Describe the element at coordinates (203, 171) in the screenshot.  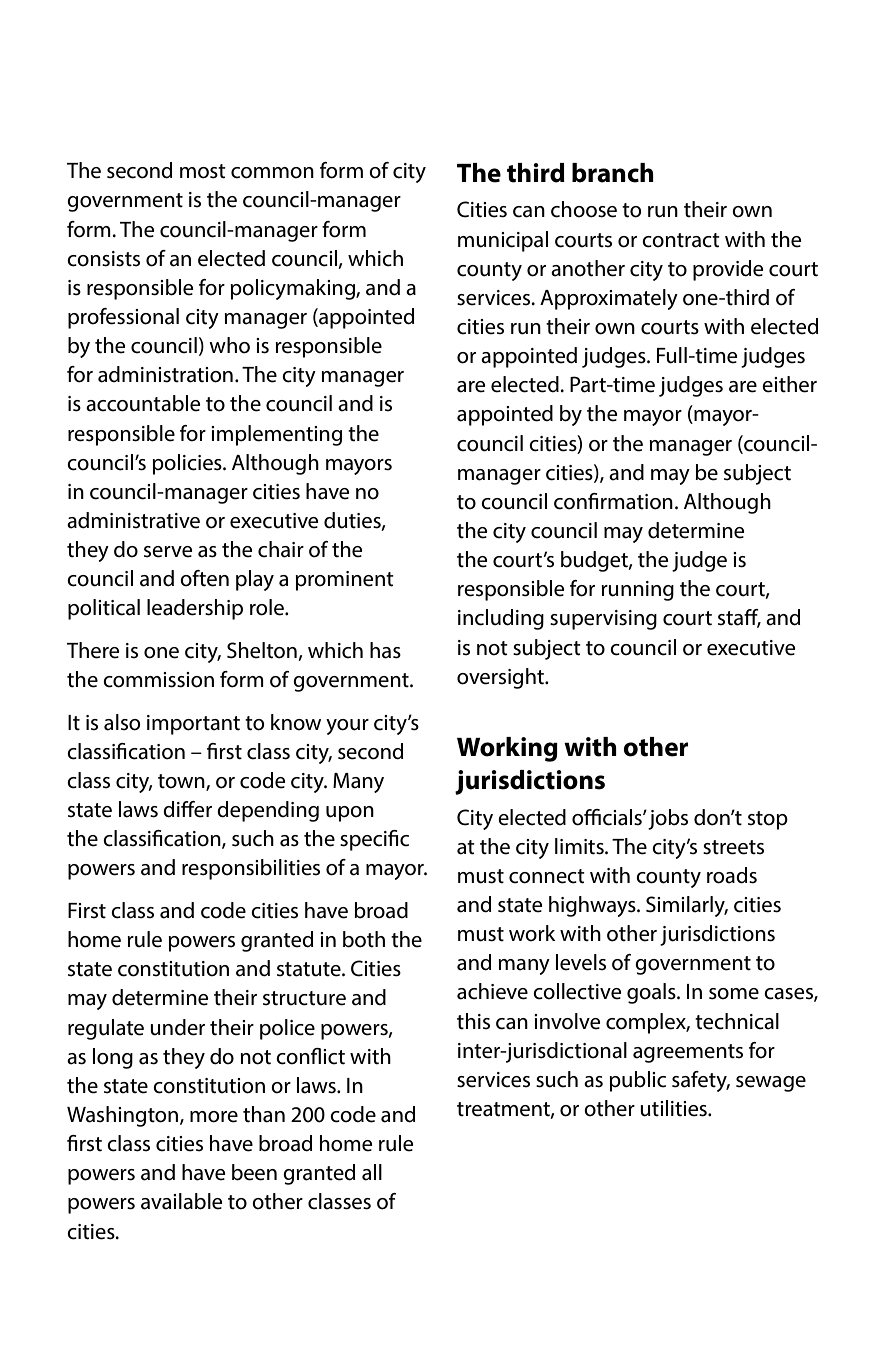
I see `most` at that location.
